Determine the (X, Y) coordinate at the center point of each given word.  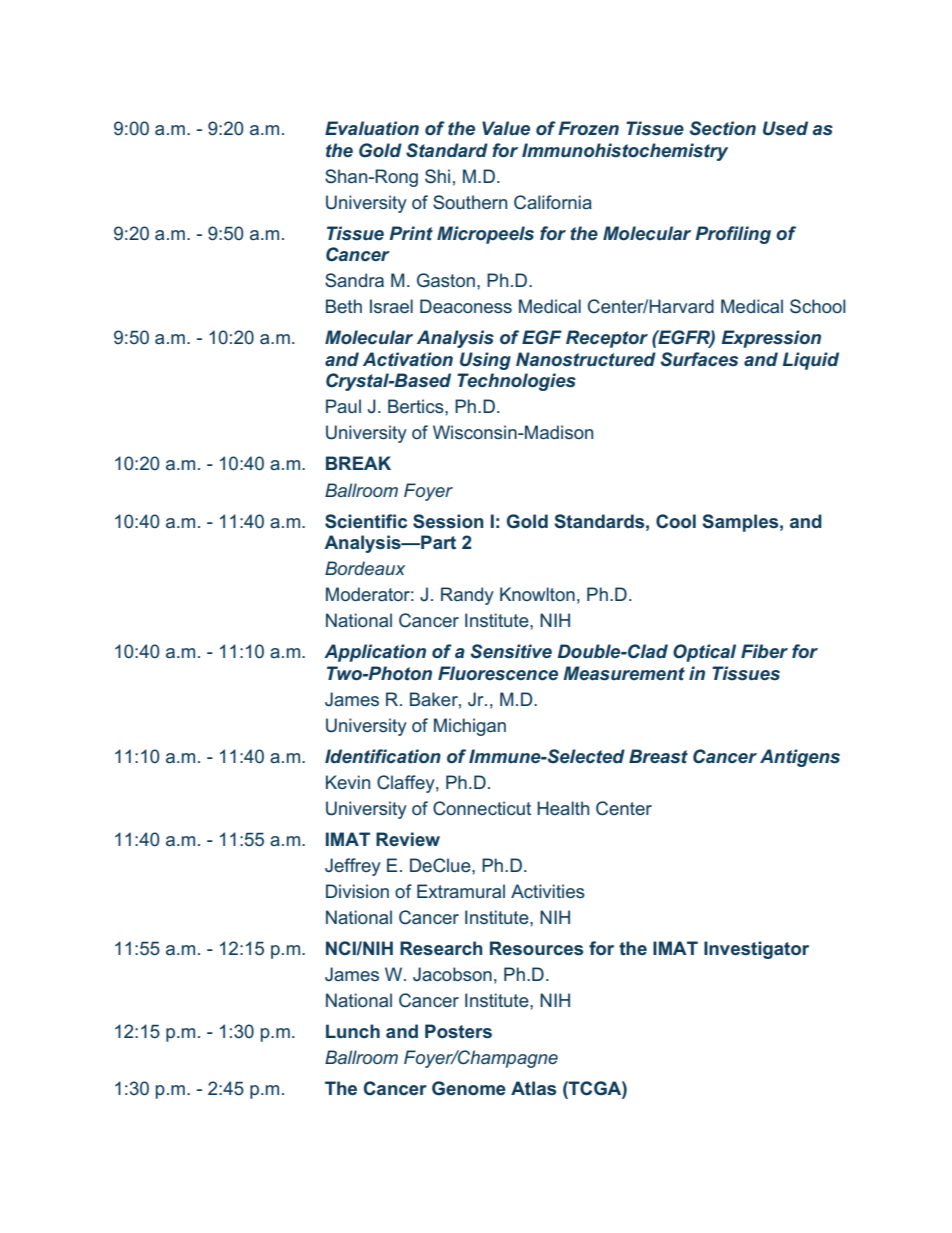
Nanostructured (586, 359)
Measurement (624, 673)
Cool (676, 521)
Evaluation (372, 128)
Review (408, 839)
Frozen (588, 128)
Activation (408, 359)
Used (785, 128)
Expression (771, 339)
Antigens (800, 758)
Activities (548, 891)
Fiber (764, 651)
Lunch (353, 1031)
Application (375, 653)
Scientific (366, 521)
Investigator (756, 950)
